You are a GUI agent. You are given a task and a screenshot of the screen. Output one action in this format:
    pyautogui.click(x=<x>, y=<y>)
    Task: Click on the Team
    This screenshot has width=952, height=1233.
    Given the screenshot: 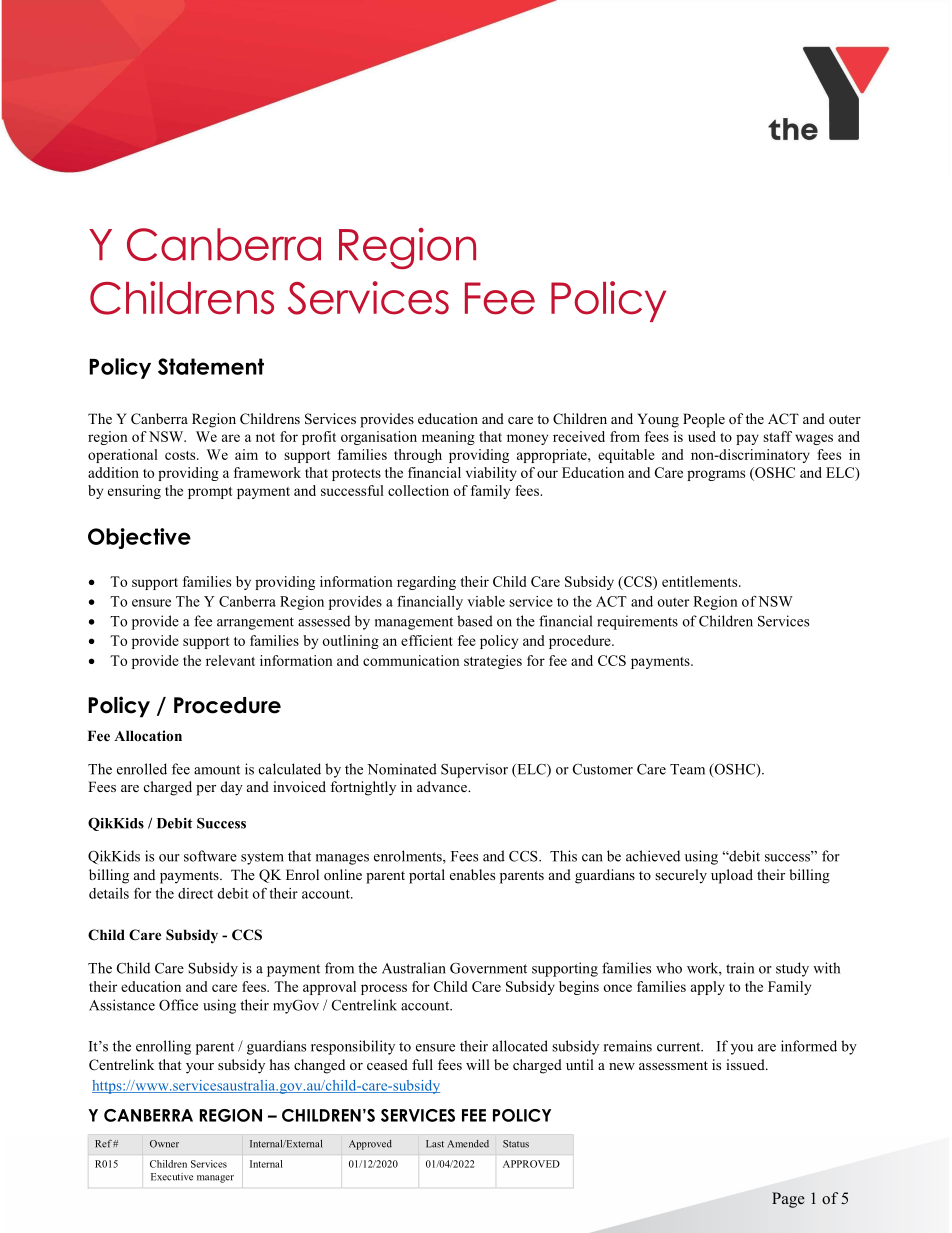 What is the action you would take?
    pyautogui.click(x=687, y=769)
